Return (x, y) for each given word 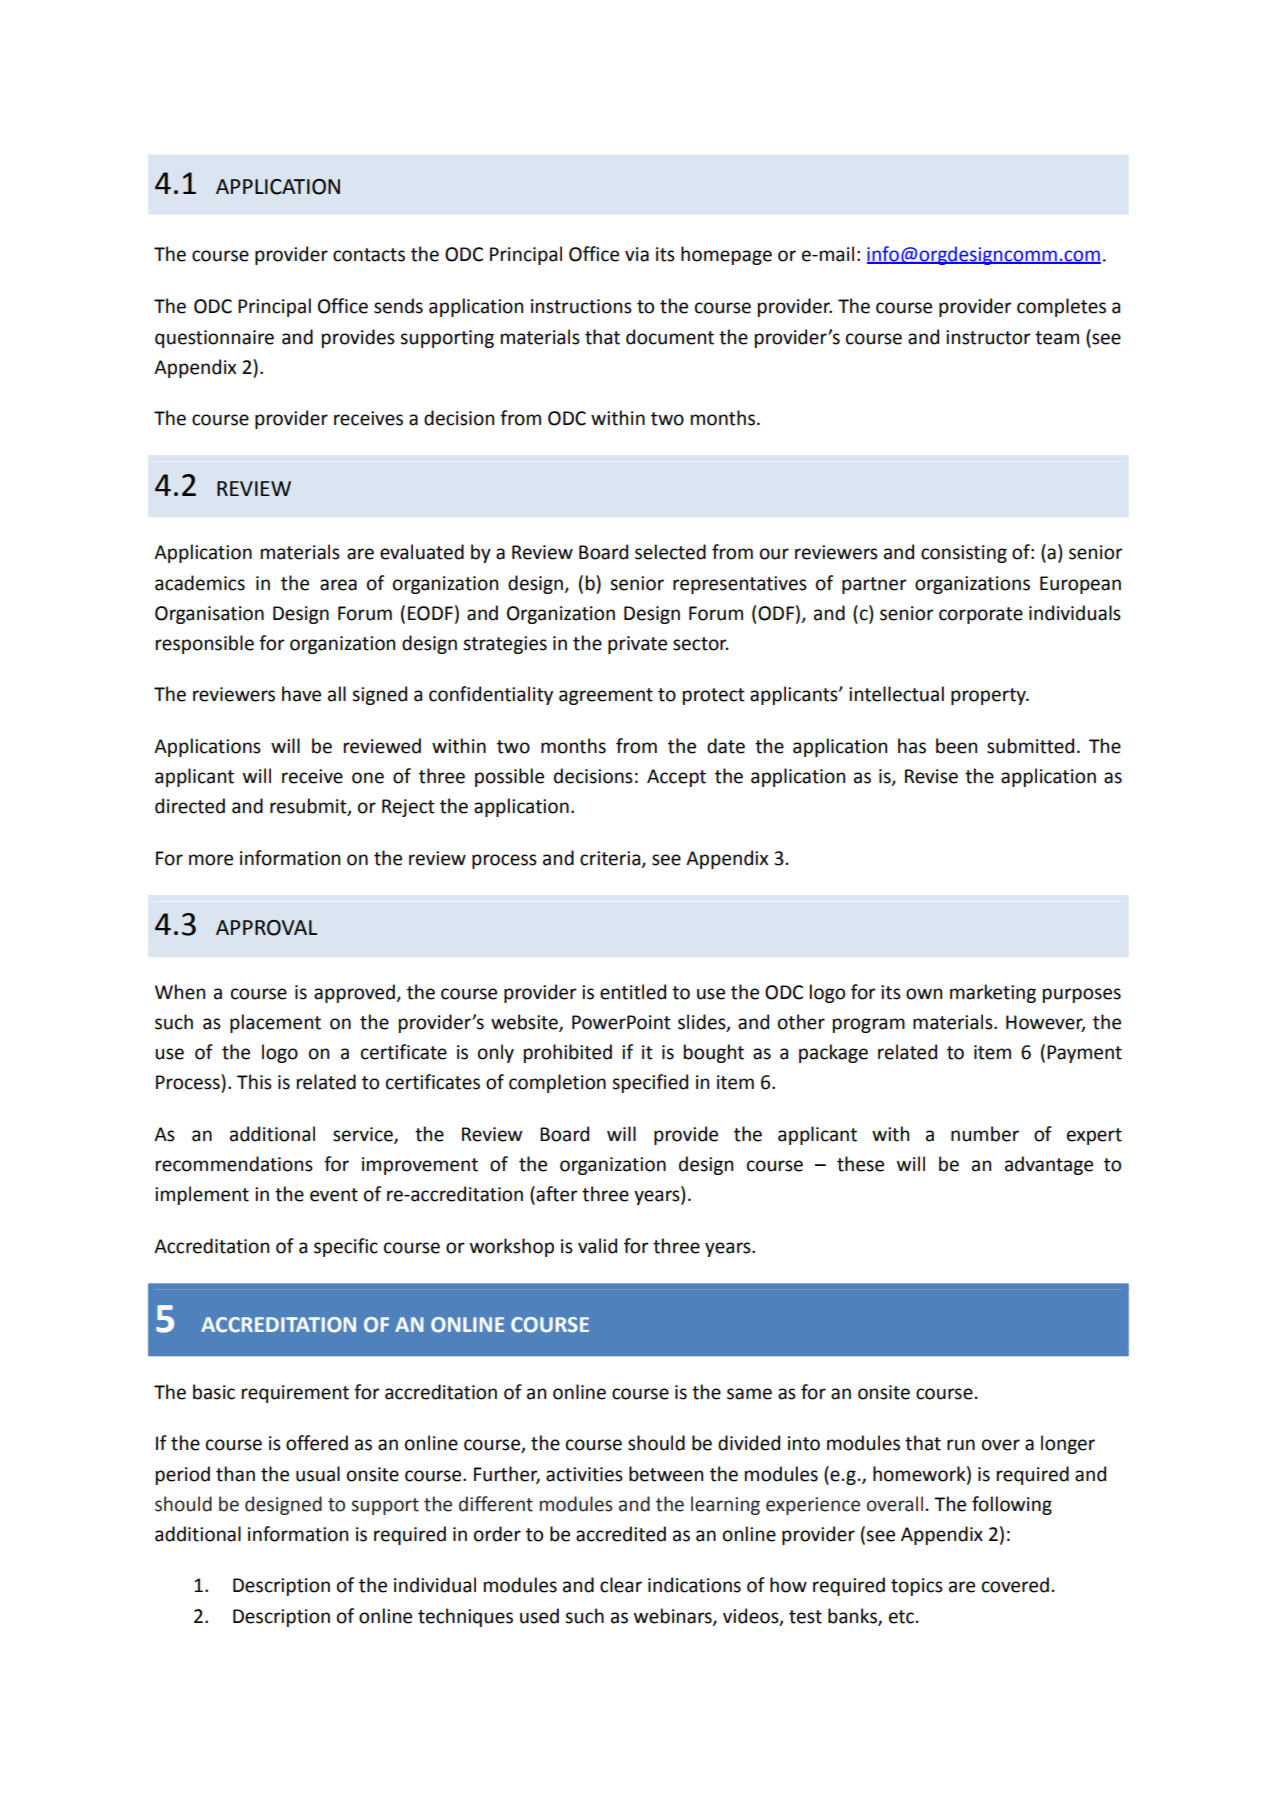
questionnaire (214, 339)
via (637, 254)
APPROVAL (266, 928)
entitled (633, 992)
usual (318, 1474)
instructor (988, 337)
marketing (993, 993)
